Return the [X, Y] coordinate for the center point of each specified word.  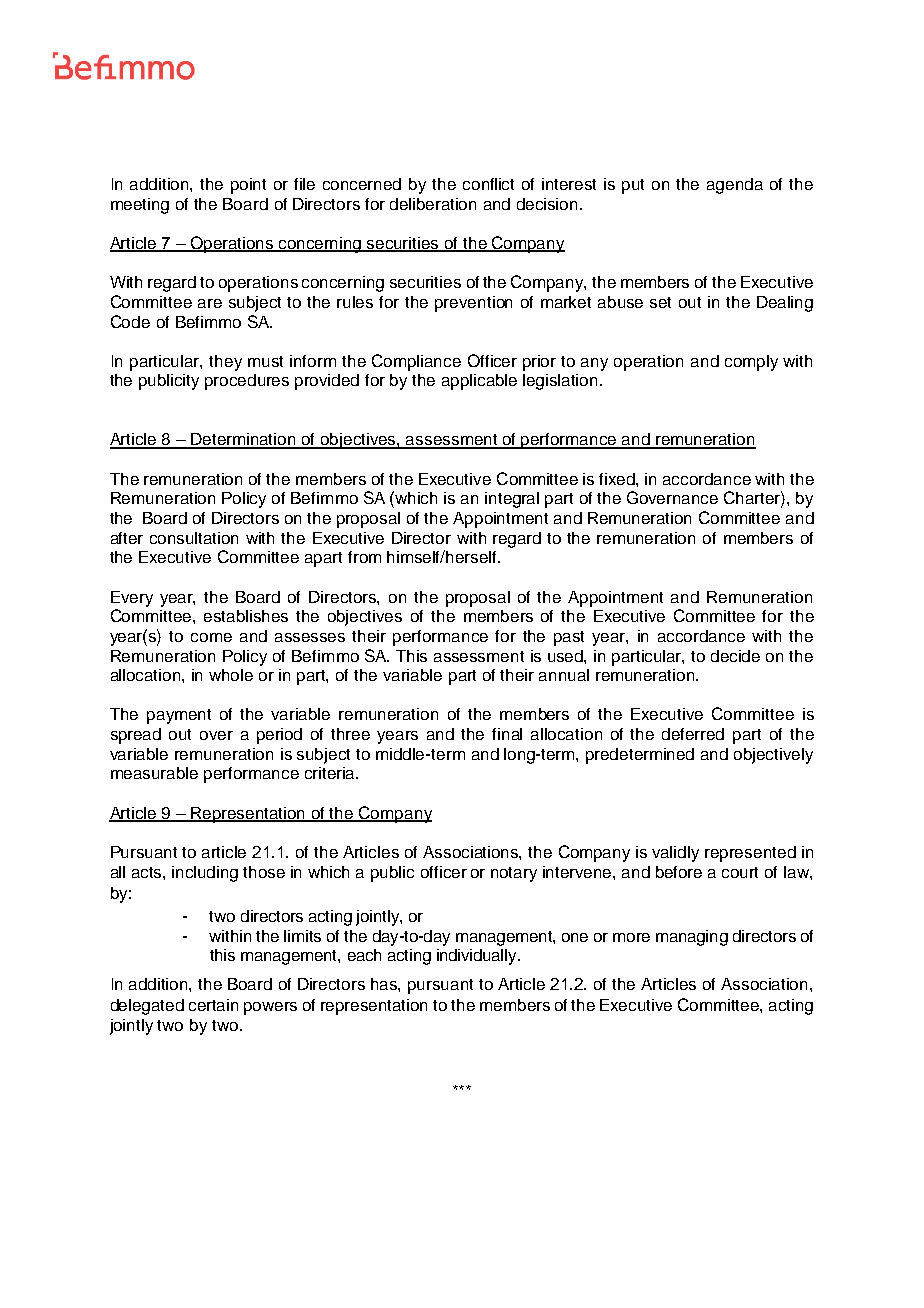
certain [213, 1005]
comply [751, 363]
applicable [479, 382]
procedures [247, 382]
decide [735, 656]
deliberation [433, 204]
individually [478, 957]
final [507, 734]
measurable [154, 773]
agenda [735, 186]
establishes [246, 616]
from [364, 557]
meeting [140, 206]
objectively [773, 756]
